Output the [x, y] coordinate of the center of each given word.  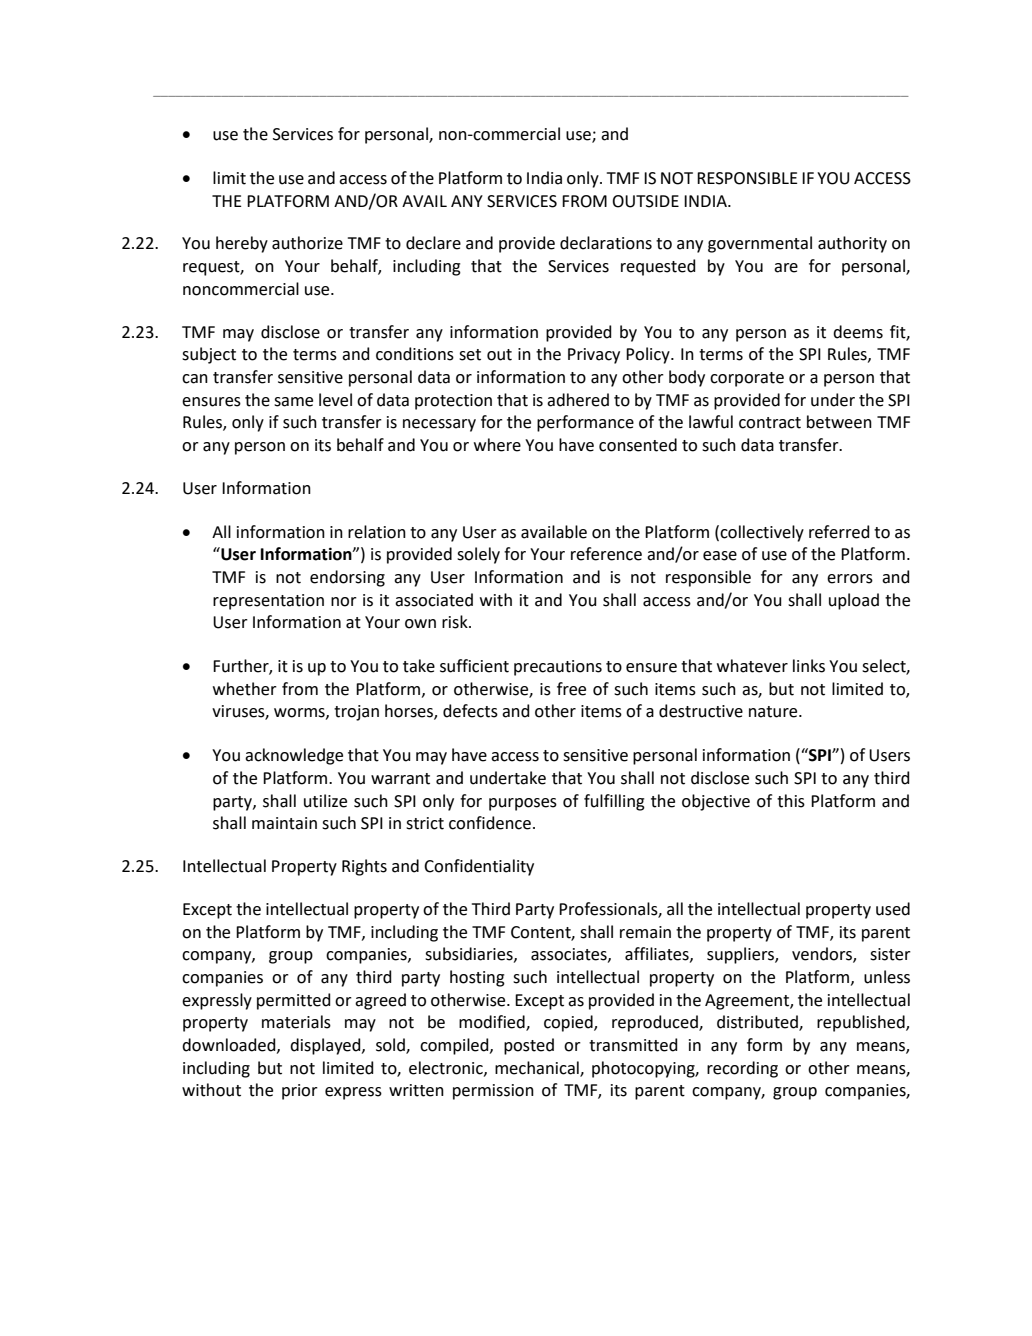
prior [300, 1092]
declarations [606, 243]
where [497, 445]
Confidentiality [479, 867]
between [839, 422]
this [791, 801]
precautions [558, 668]
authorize [307, 243]
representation [268, 602]
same [293, 402]
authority [852, 244]
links [809, 666]
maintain [284, 823]
